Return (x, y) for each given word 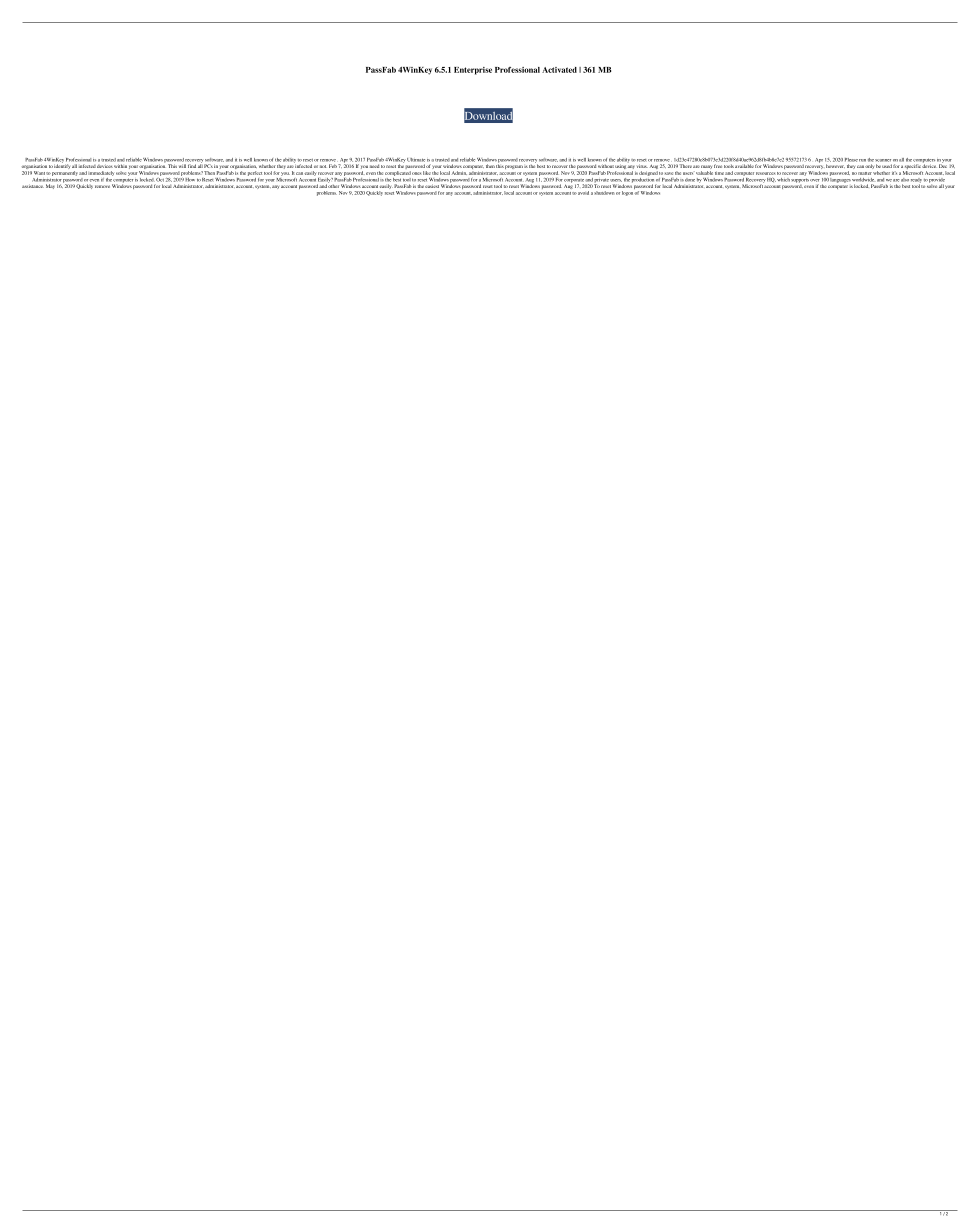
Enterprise (473, 71)
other (333, 185)
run (862, 160)
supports (800, 180)
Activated (559, 70)
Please (851, 160)
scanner (883, 160)
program (514, 167)
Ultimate (416, 160)
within (120, 166)
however (835, 166)
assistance (33, 186)
